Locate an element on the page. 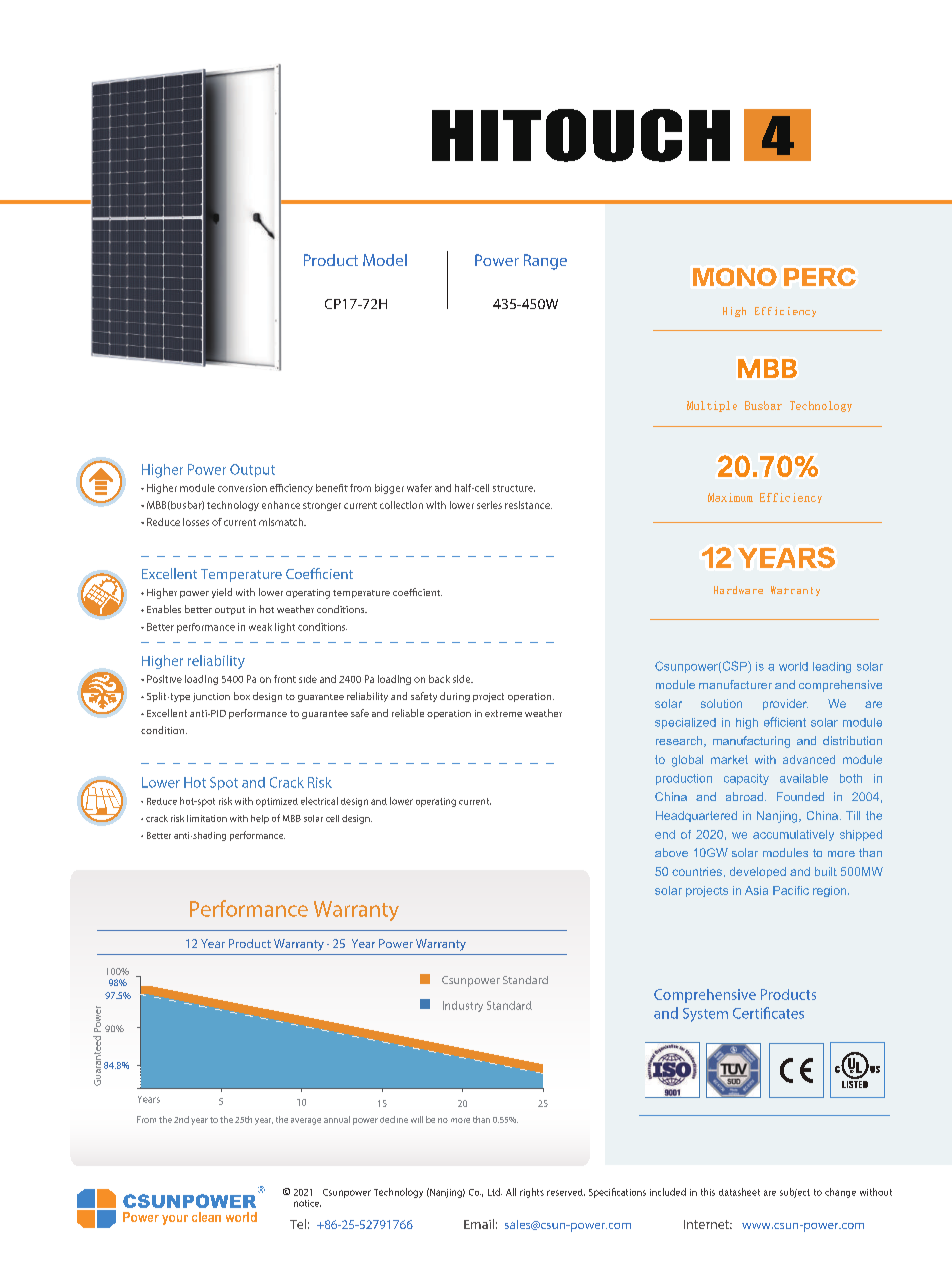 The width and height of the image is (952, 1284). above is located at coordinates (671, 852).
